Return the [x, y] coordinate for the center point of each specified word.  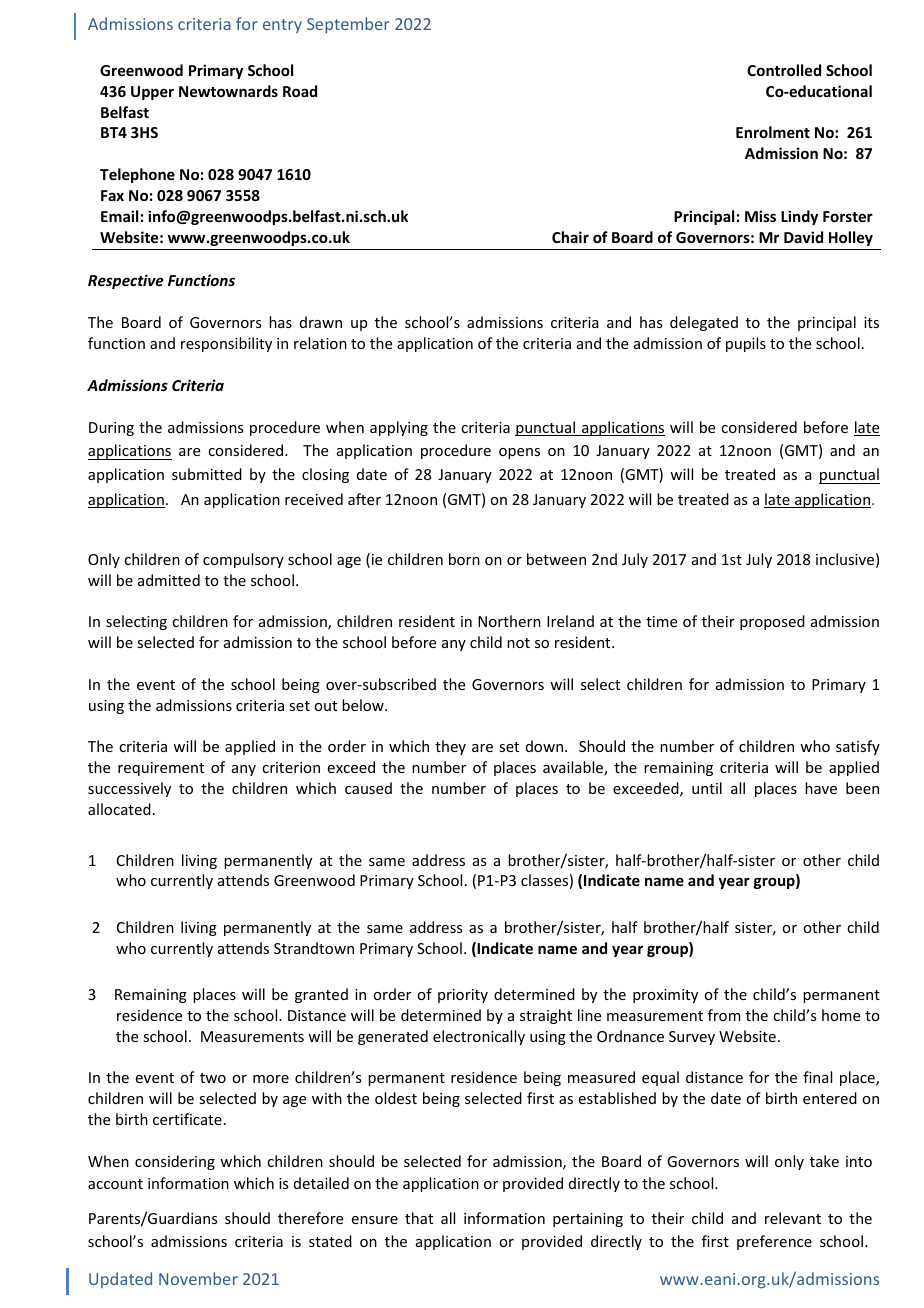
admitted [169, 580]
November [198, 1278]
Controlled [784, 70]
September [348, 25]
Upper [152, 93]
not [518, 643]
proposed [772, 622]
